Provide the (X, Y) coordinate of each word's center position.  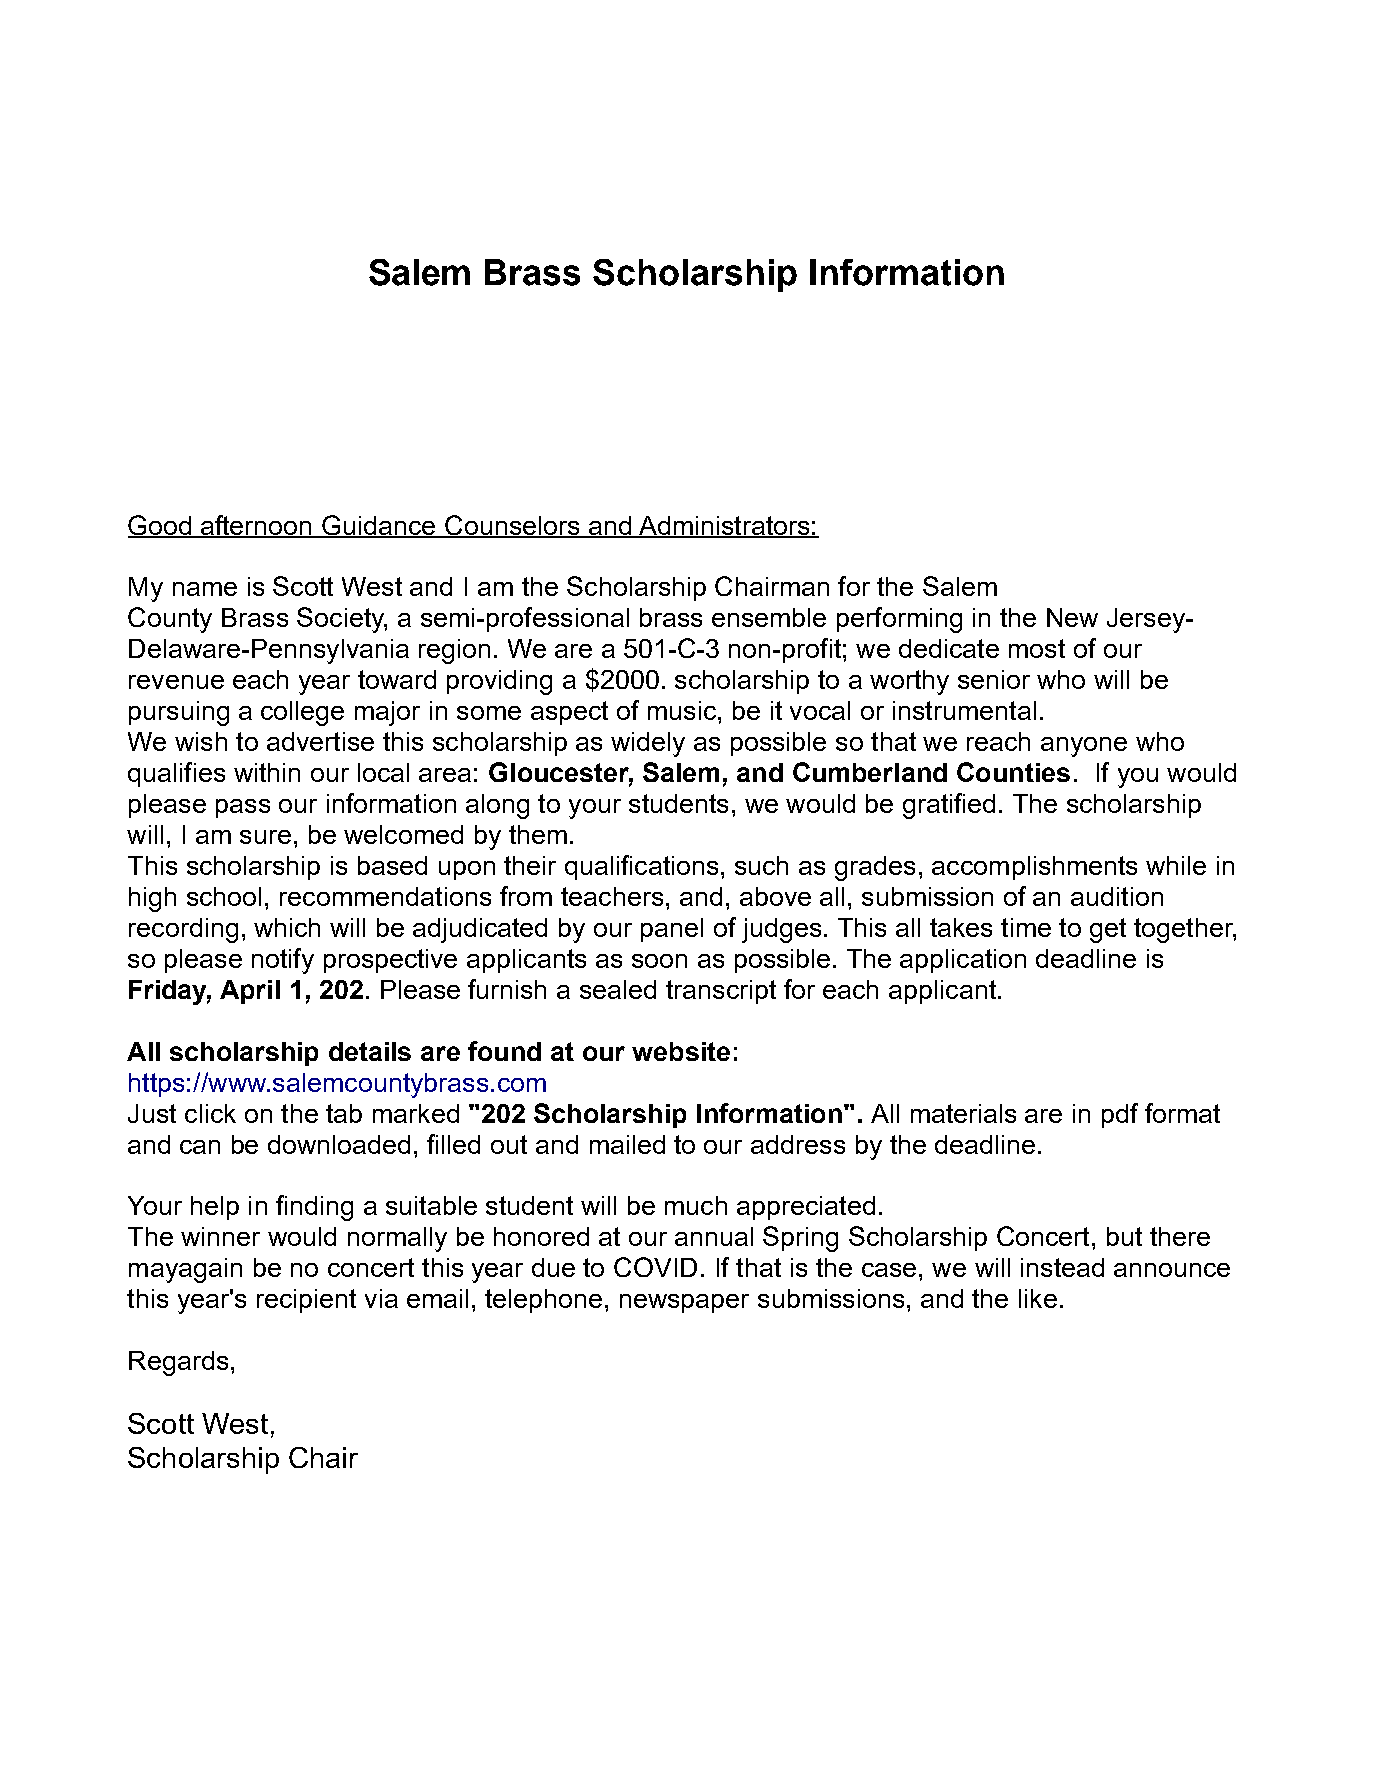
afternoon (257, 526)
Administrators (724, 526)
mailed (627, 1144)
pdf (1120, 1115)
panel (672, 930)
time (1026, 927)
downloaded (339, 1144)
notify (283, 961)
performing (899, 620)
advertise (320, 741)
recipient (306, 1301)
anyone (1084, 747)
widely (648, 744)
